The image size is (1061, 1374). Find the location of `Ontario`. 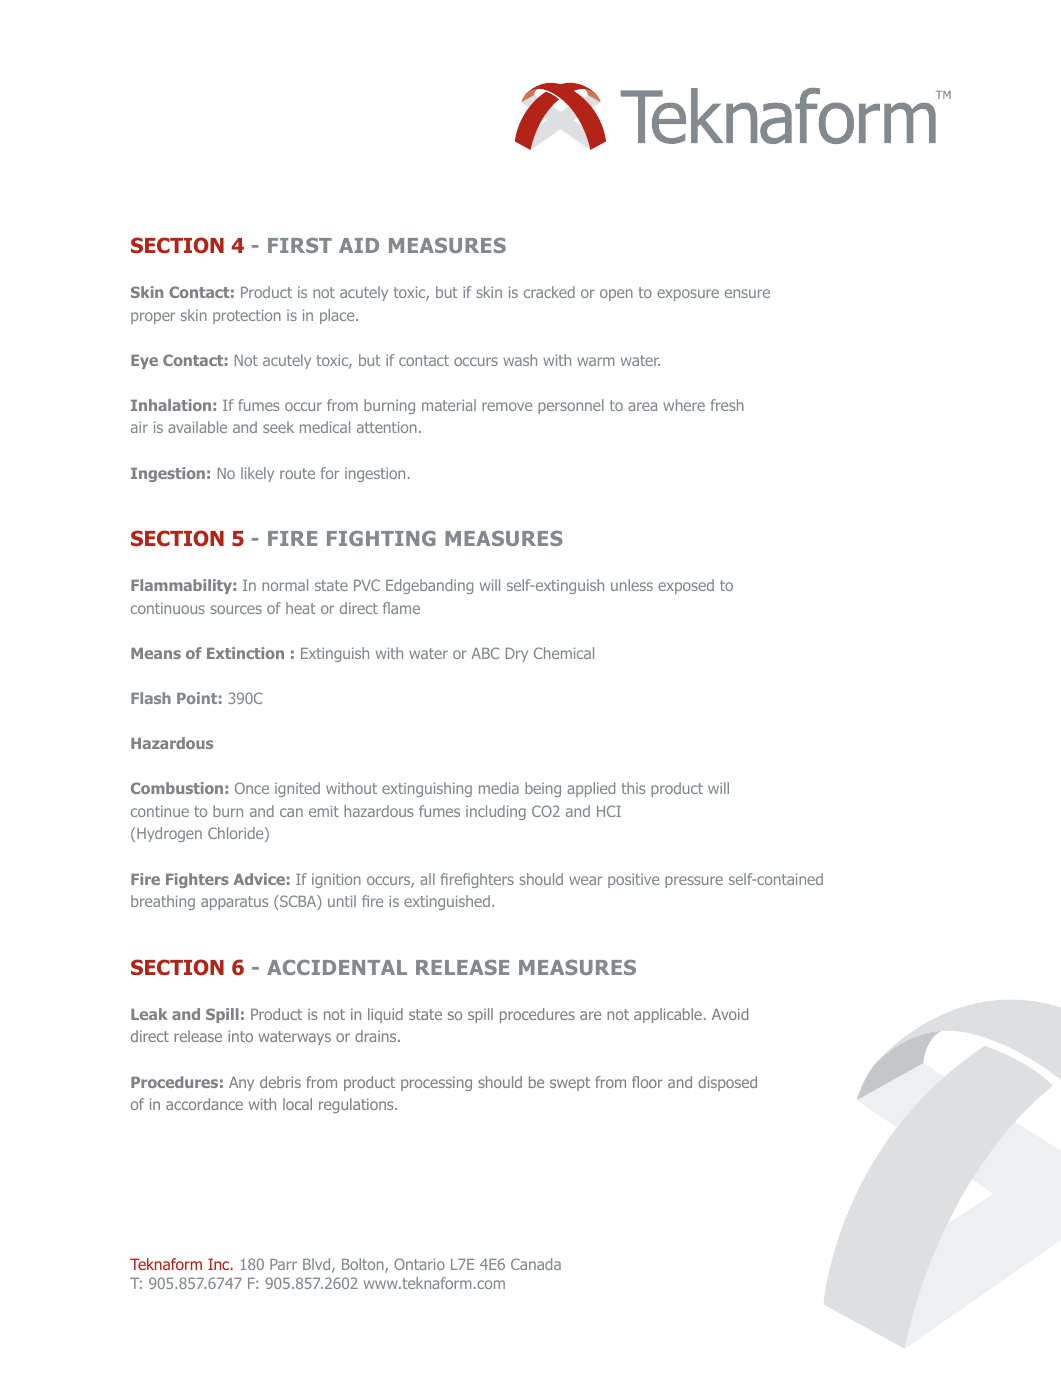

Ontario is located at coordinates (419, 1264).
